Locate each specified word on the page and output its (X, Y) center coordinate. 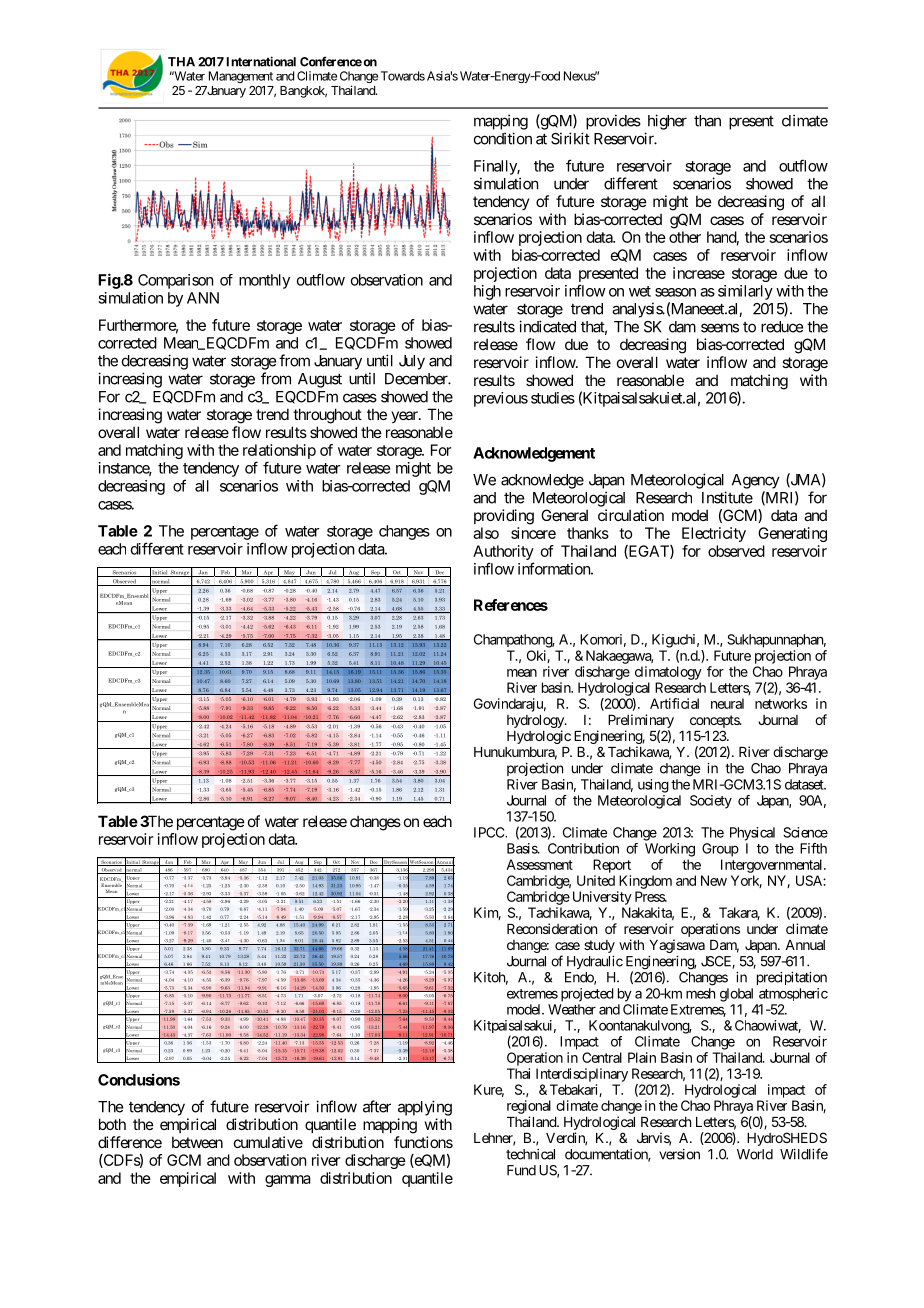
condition (503, 138)
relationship (279, 451)
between (197, 1142)
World (755, 1154)
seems (720, 328)
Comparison (175, 281)
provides (613, 122)
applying (425, 1108)
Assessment (539, 864)
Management (241, 77)
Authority (503, 554)
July (412, 362)
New (714, 880)
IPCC (490, 832)
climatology (668, 673)
